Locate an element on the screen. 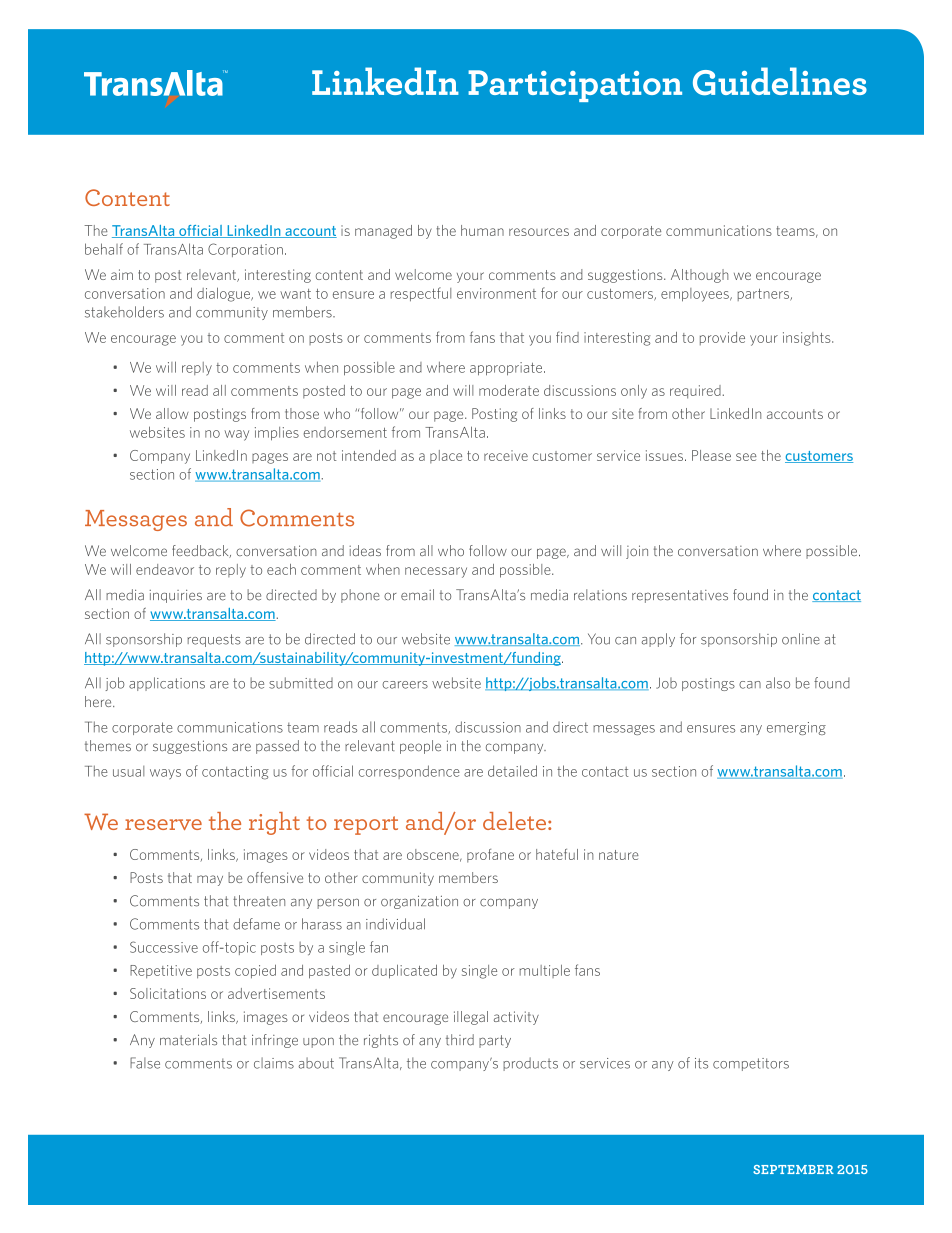 This screenshot has height=1233, width=952. appropriate is located at coordinates (506, 369).
